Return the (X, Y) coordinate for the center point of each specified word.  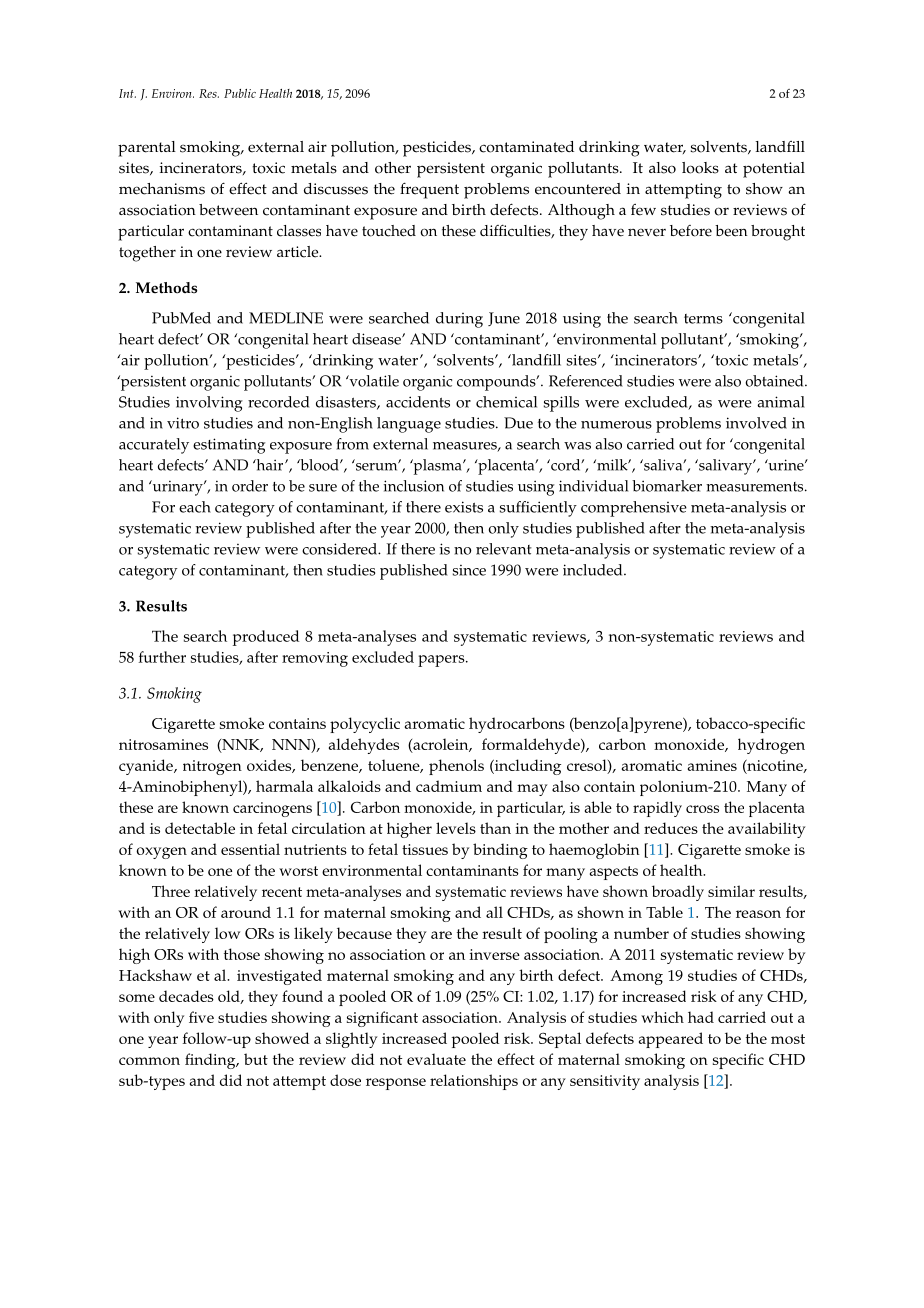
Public (240, 93)
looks (700, 168)
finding (211, 1061)
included (594, 570)
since (469, 570)
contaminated (526, 147)
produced (266, 638)
